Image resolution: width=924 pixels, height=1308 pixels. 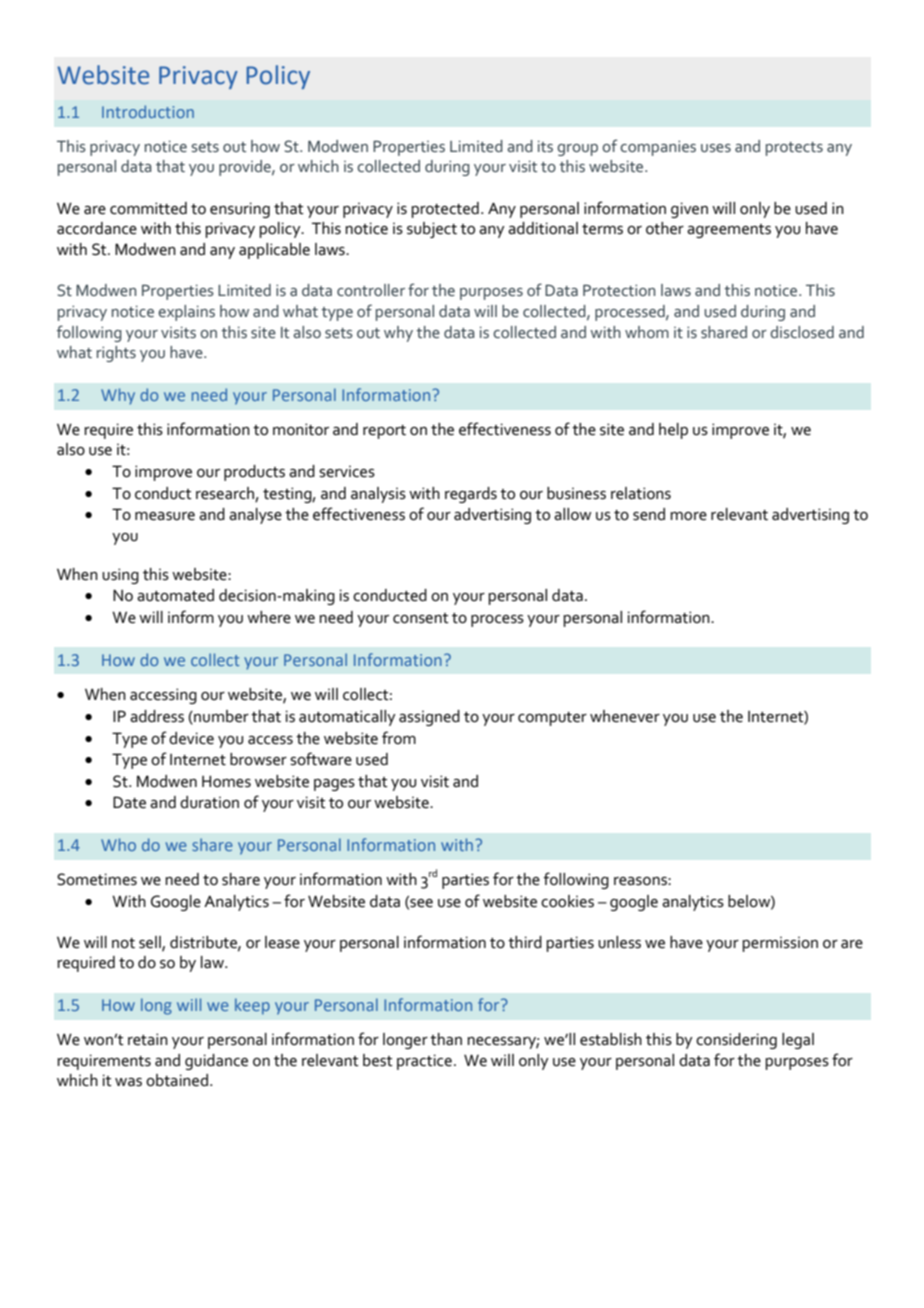 I want to click on considering, so click(x=736, y=1041).
